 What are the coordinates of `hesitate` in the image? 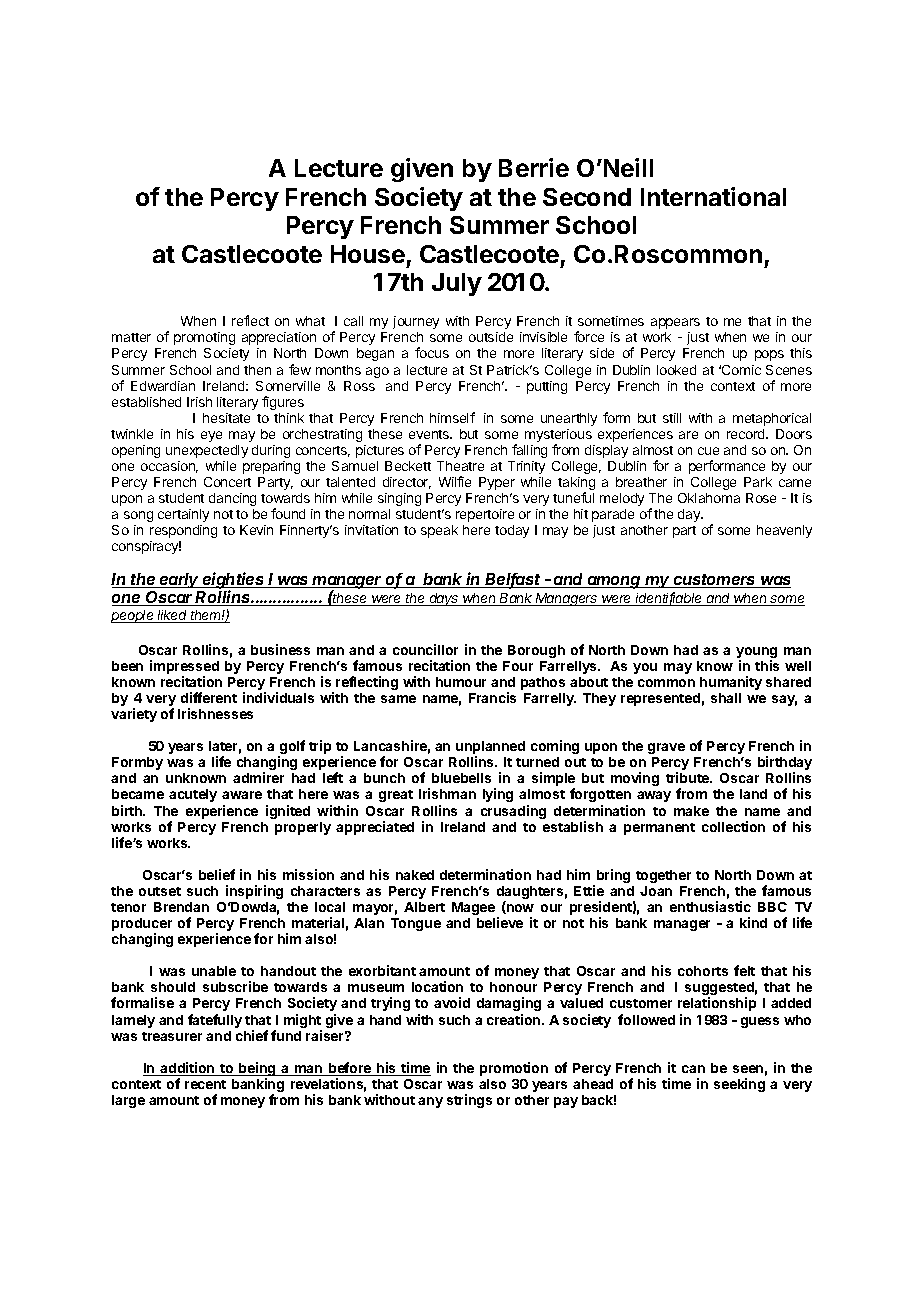 It's located at (226, 418).
